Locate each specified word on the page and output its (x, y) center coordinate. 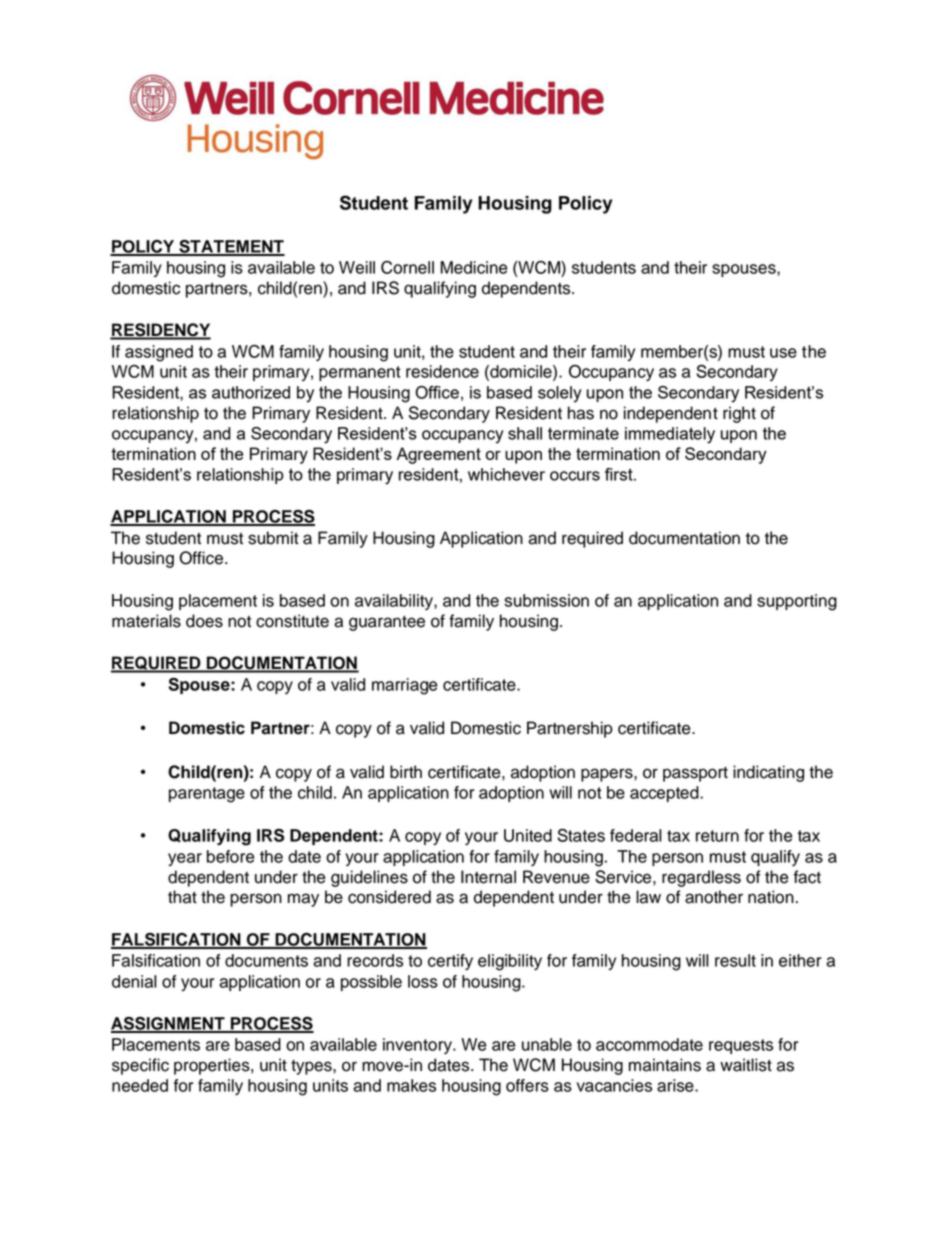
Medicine (474, 267)
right (739, 414)
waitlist (746, 1065)
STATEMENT (231, 247)
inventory (418, 1046)
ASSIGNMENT (169, 1024)
